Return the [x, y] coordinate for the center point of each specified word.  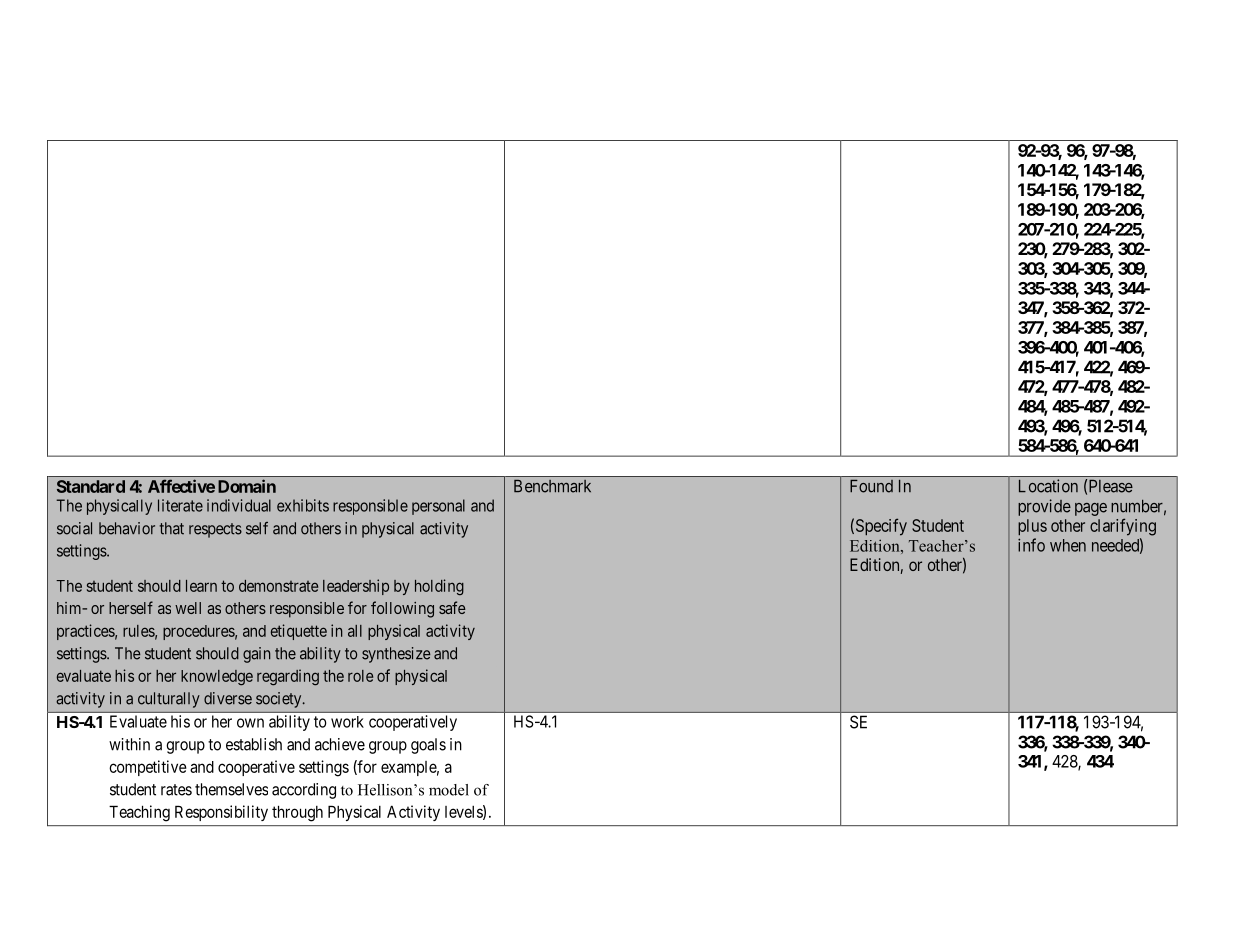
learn [201, 586]
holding [439, 587]
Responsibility [221, 813]
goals [428, 746]
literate [180, 505]
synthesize [396, 655]
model [449, 790]
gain [256, 655]
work [347, 722]
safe [452, 607]
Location [1048, 486]
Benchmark [552, 486]
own [250, 723]
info [1031, 545]
